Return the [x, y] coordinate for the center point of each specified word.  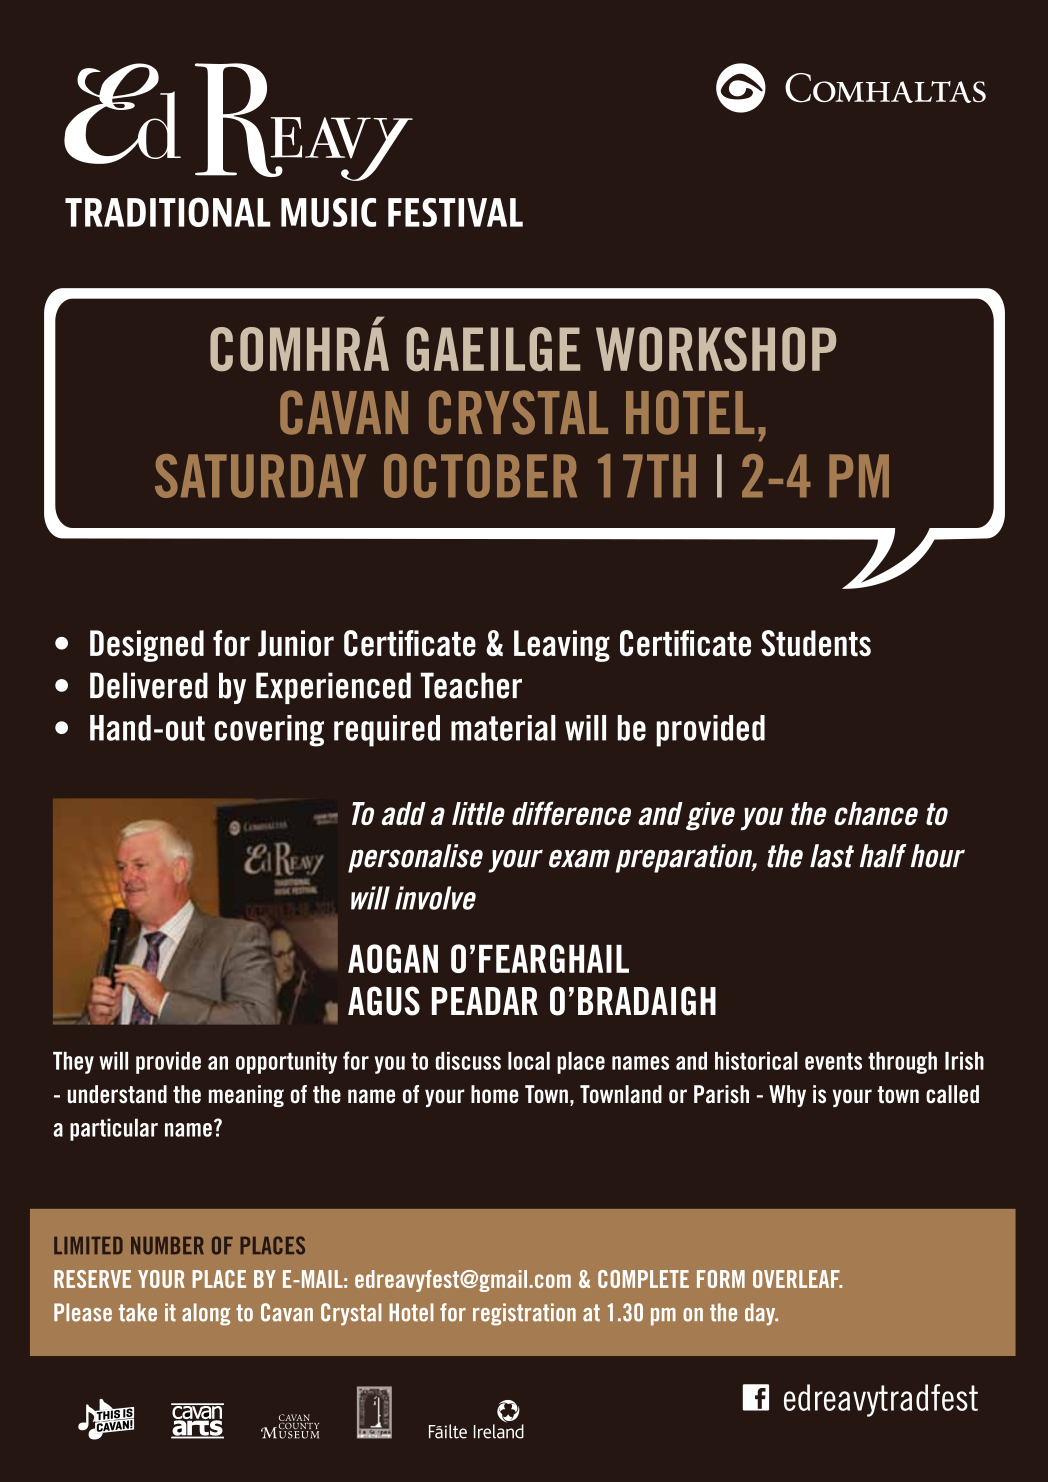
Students [816, 643]
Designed [147, 646]
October [480, 476]
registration [524, 1314]
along [206, 1314]
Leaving [562, 646]
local [529, 1061]
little [478, 813]
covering [269, 731]
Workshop [716, 349]
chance [876, 813]
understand [117, 1094]
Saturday [260, 476]
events [833, 1061]
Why [787, 1096]
